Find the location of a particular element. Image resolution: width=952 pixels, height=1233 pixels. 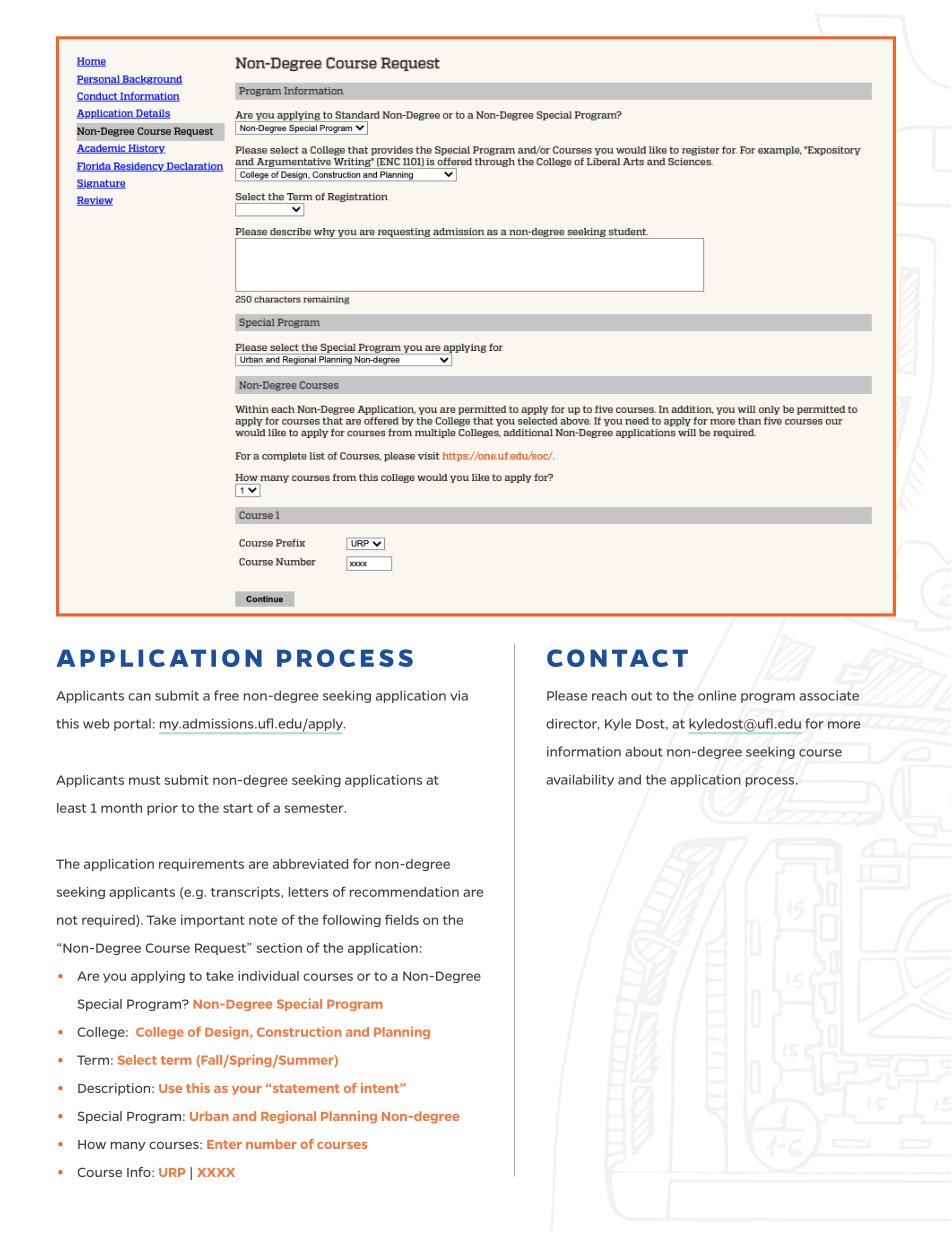

recommendation is located at coordinates (404, 892).
